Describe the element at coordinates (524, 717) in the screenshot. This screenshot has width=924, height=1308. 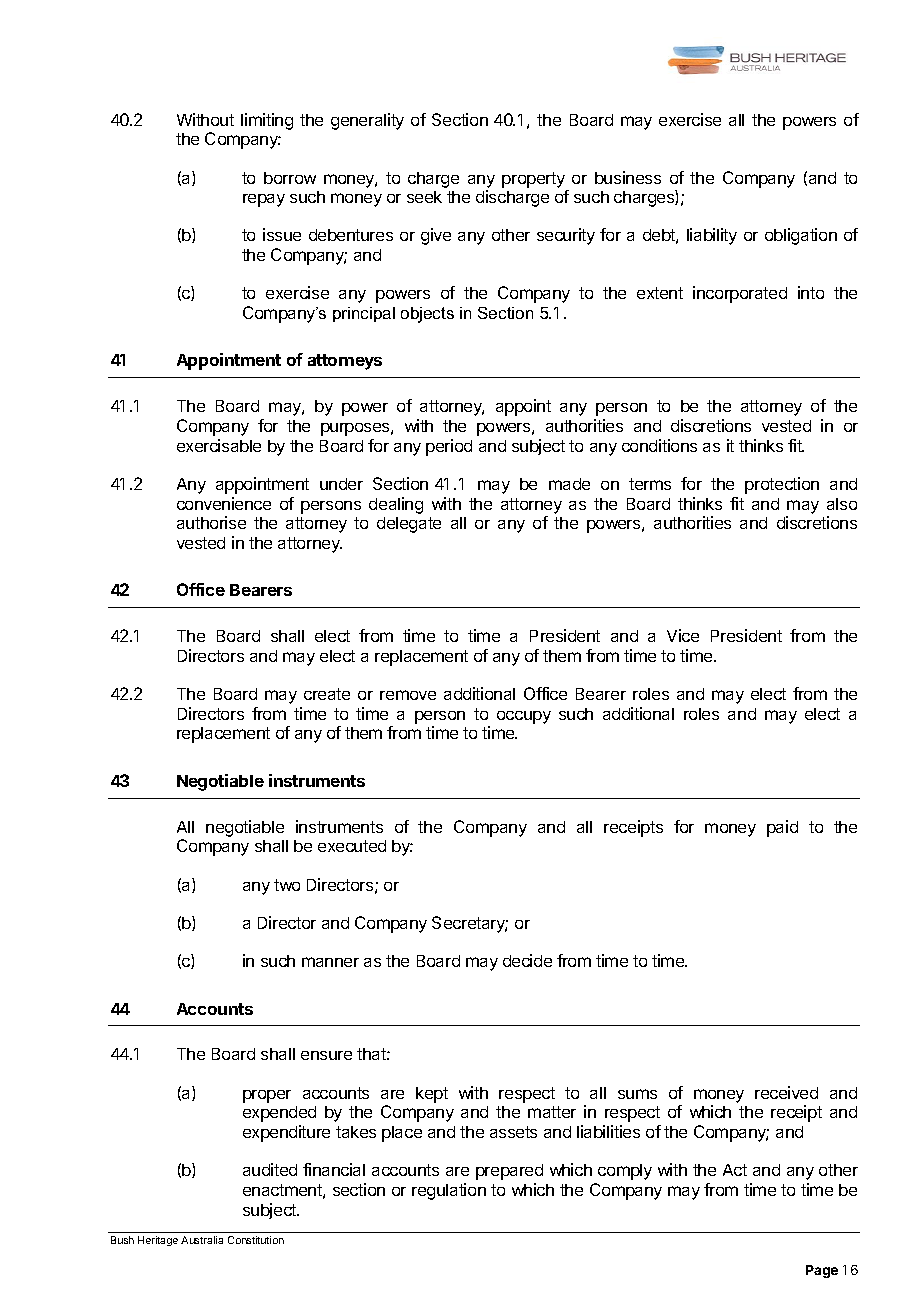
I see `occupy` at that location.
